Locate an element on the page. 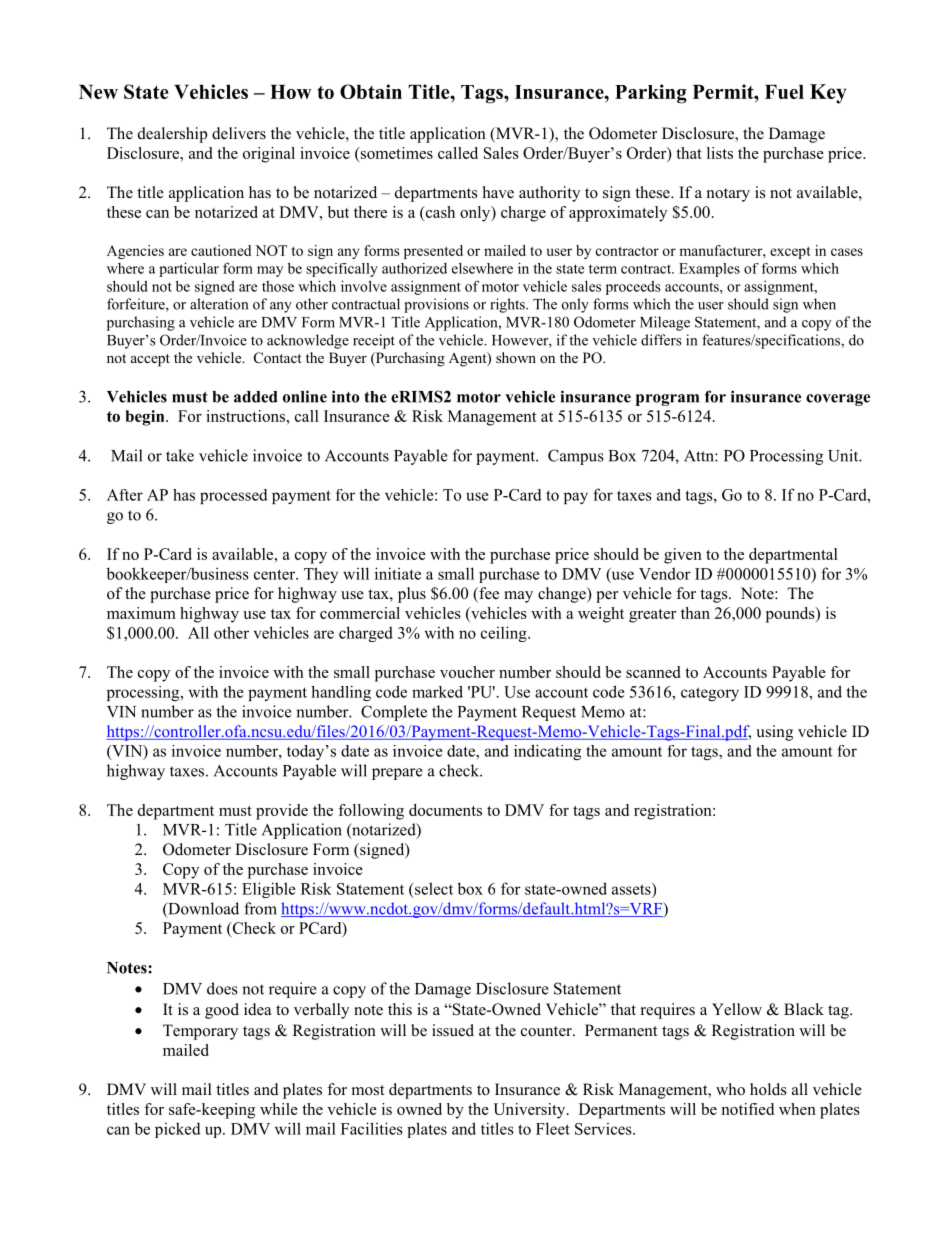  fee is located at coordinates (488, 594).
